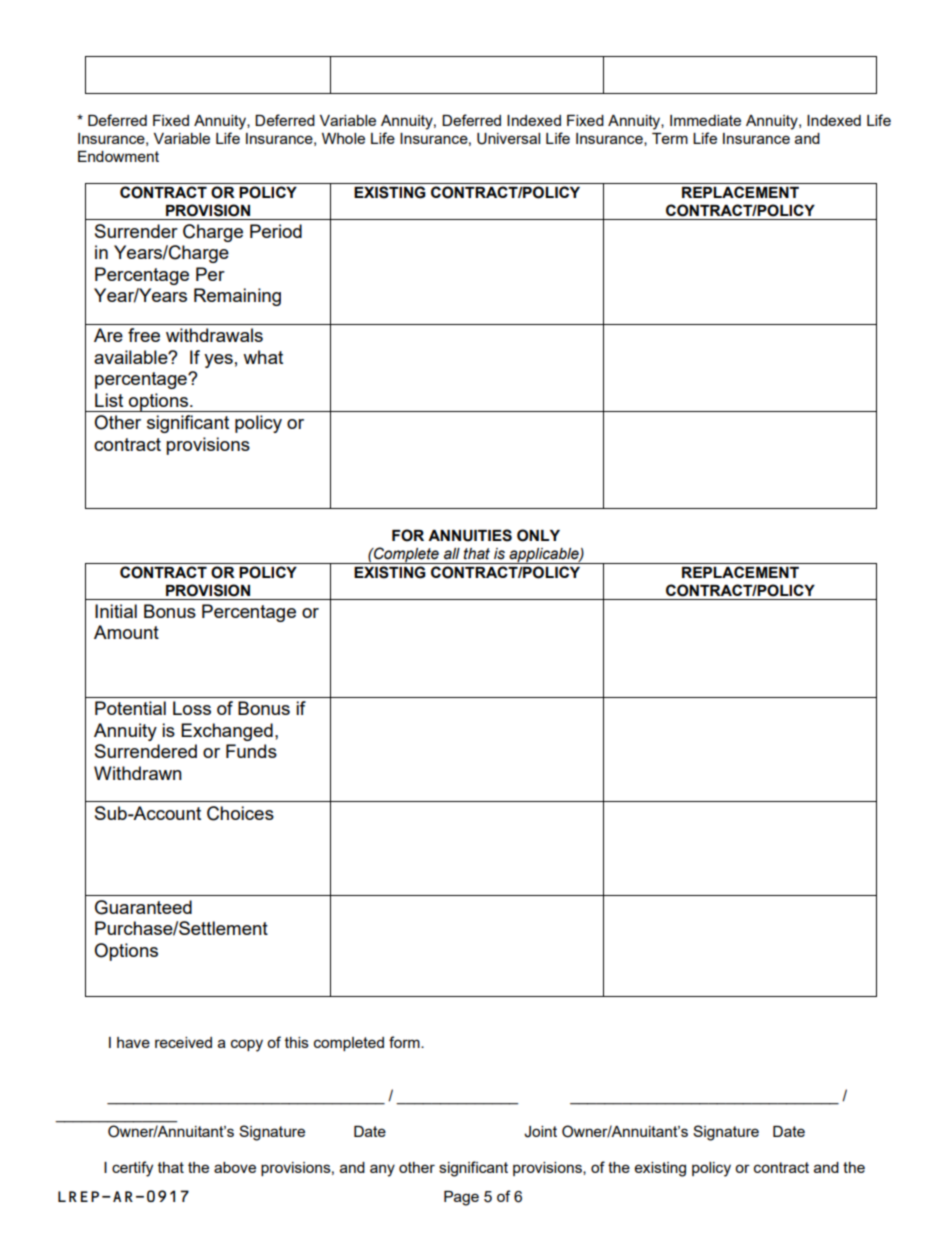 This screenshot has height=1233, width=952. Describe the element at coordinates (540, 1132) in the screenshot. I see `Joint` at that location.
